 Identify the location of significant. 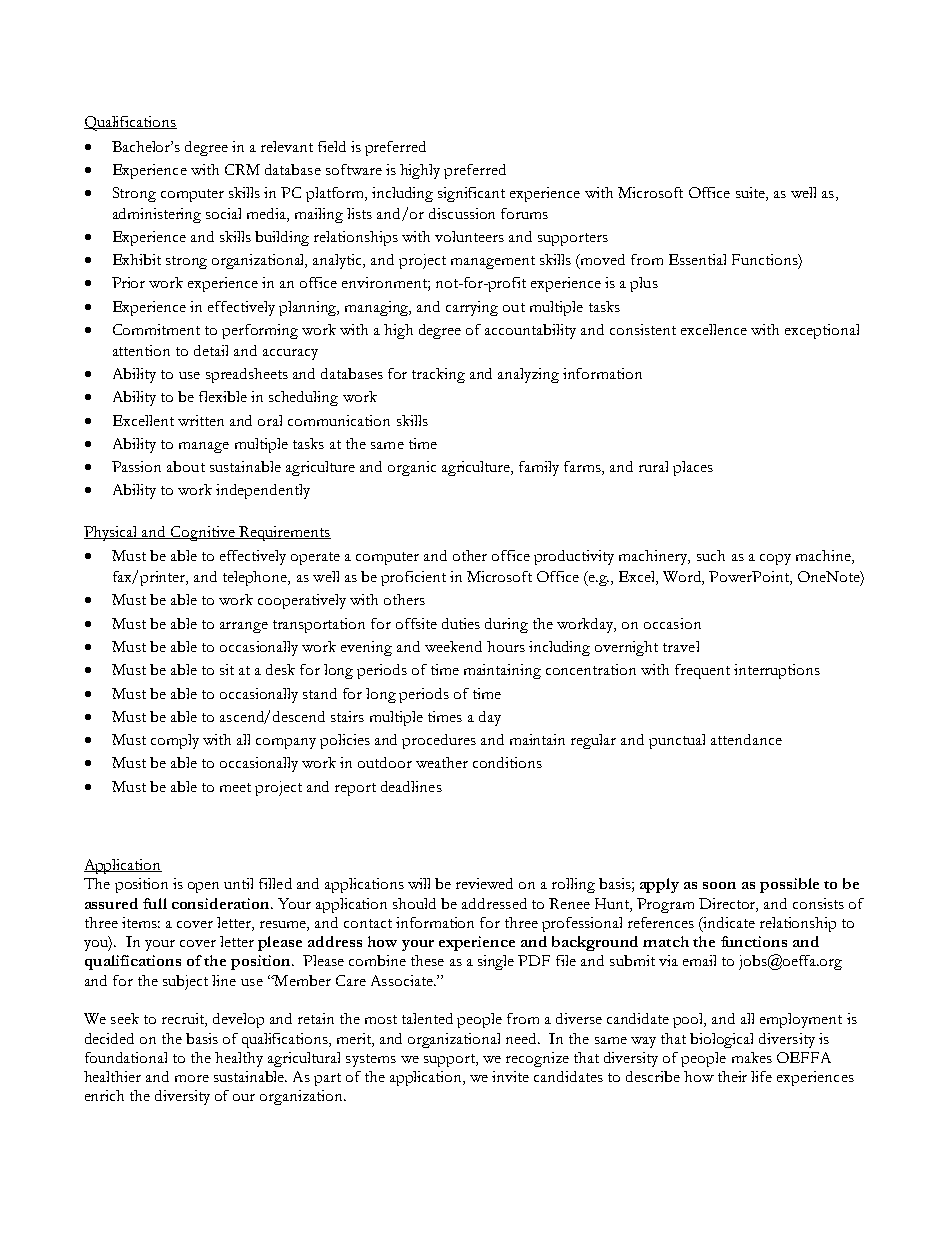
(471, 194).
